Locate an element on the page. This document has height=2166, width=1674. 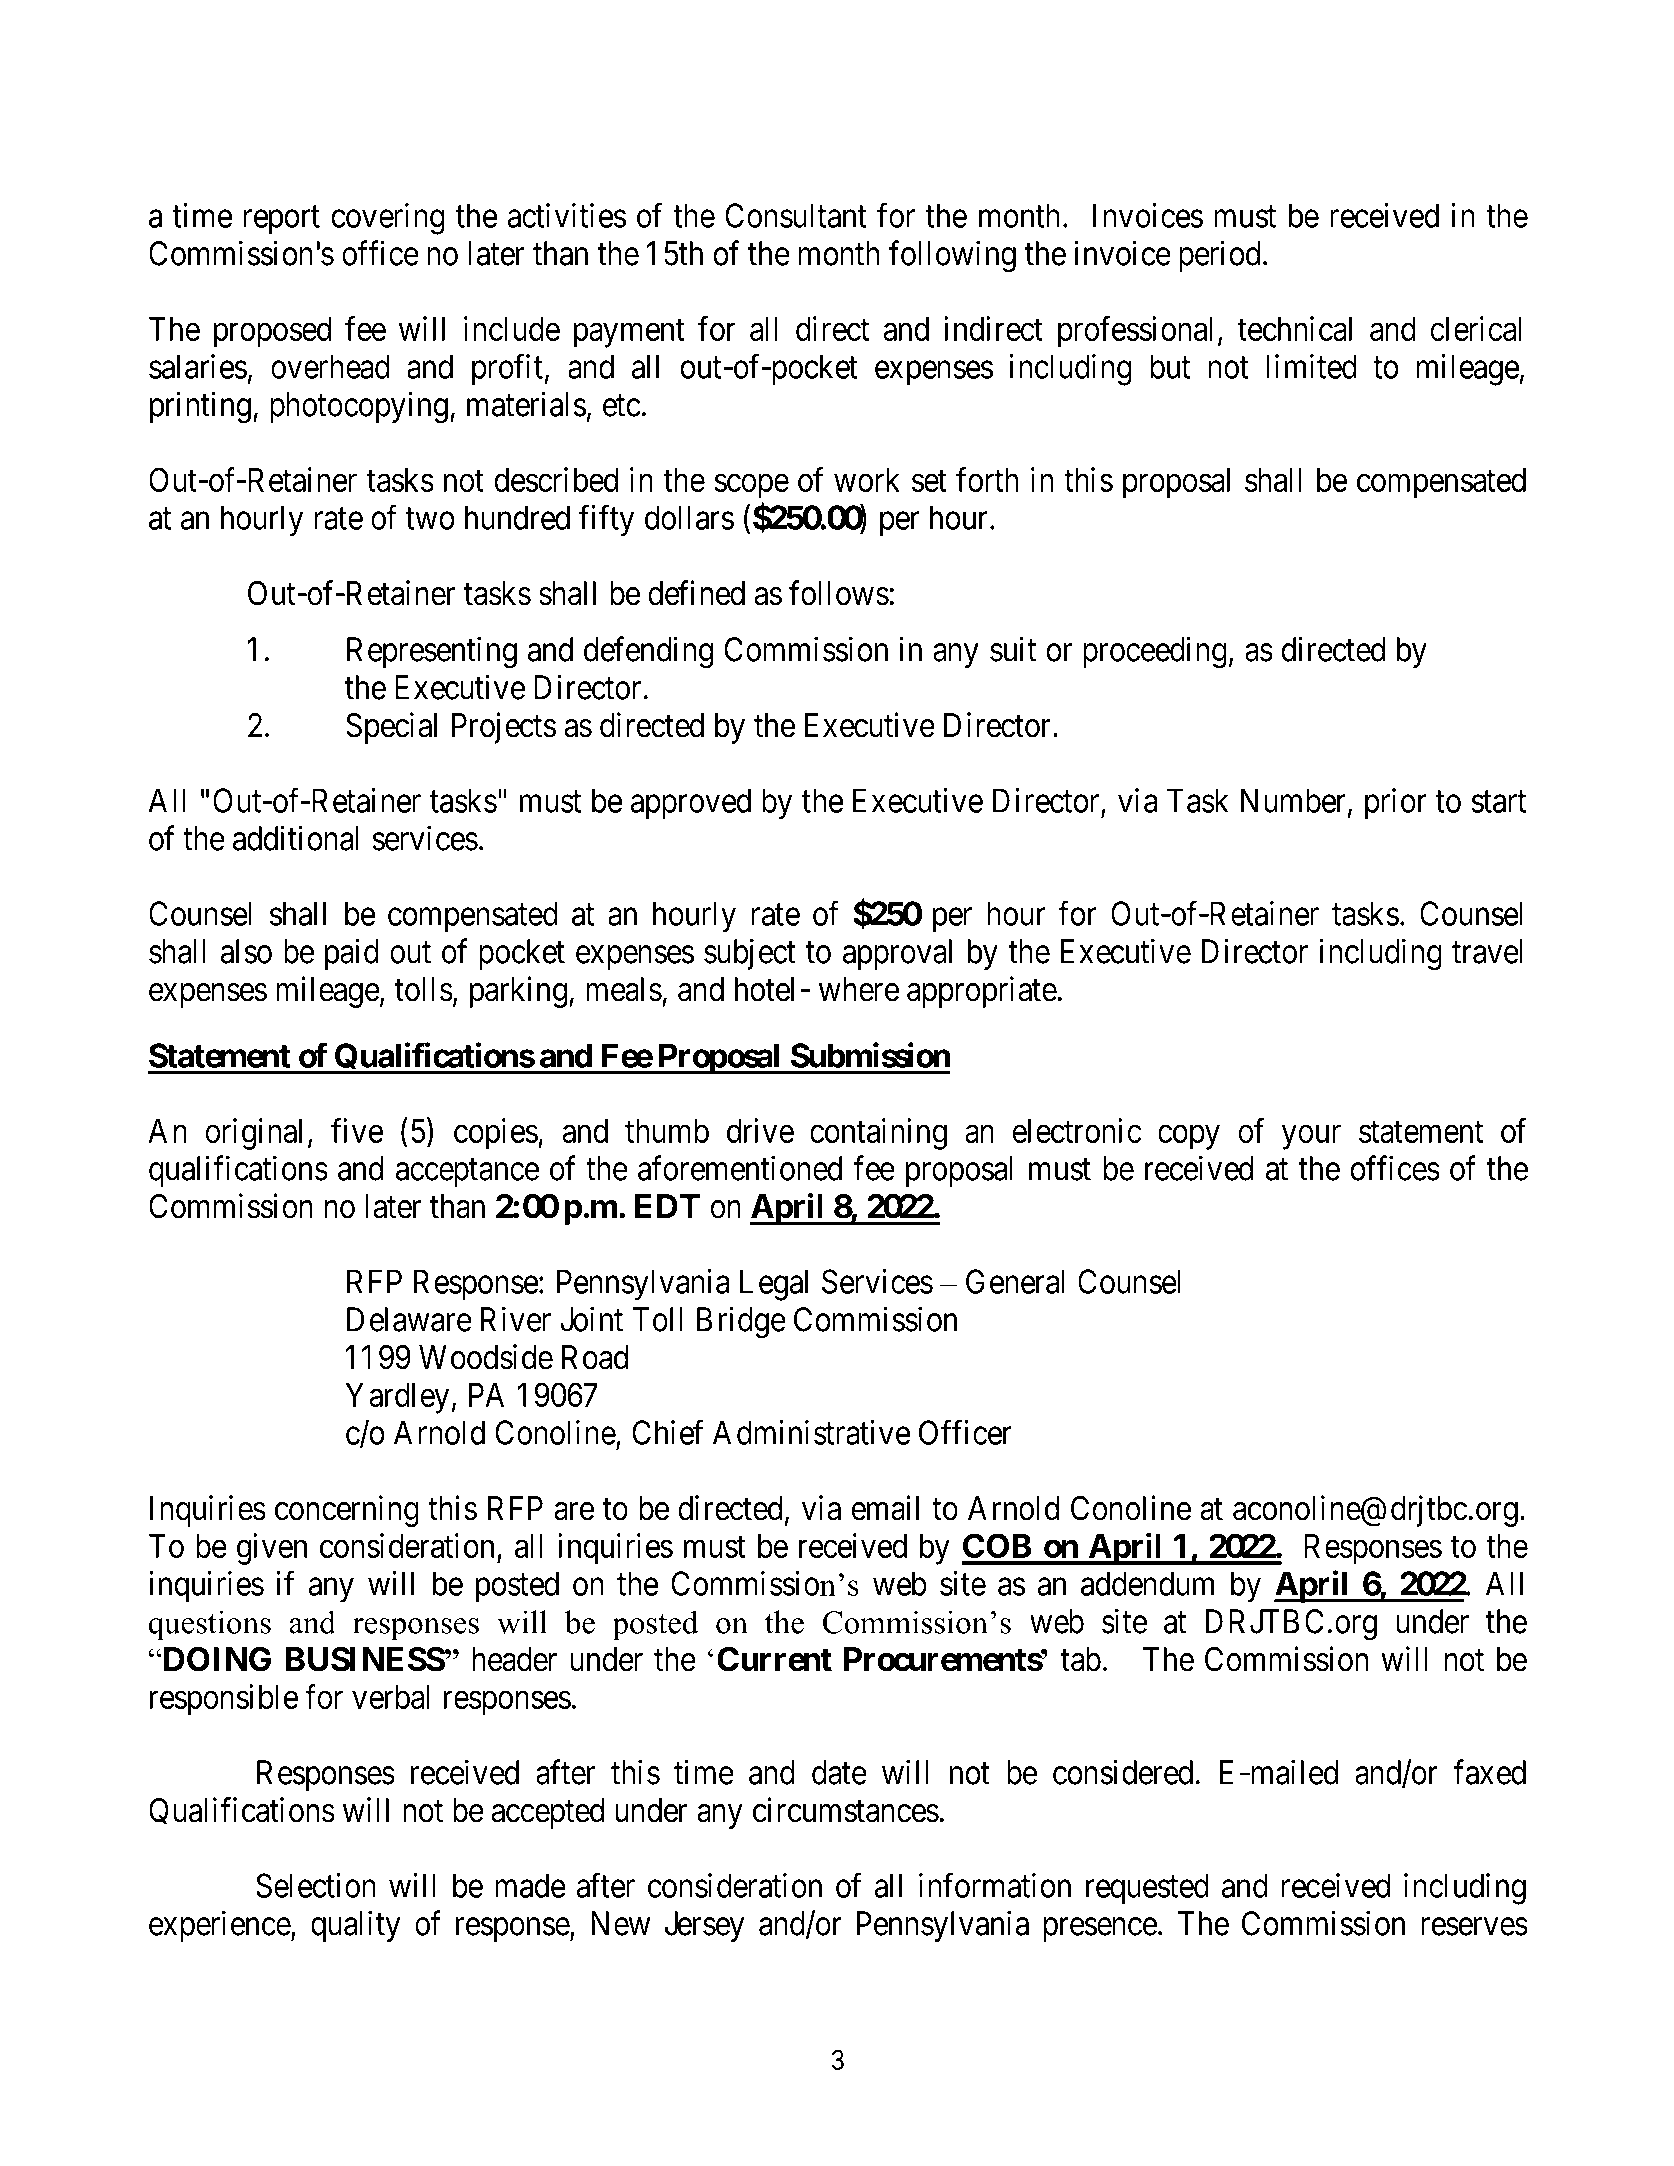
Consultant is located at coordinates (796, 215).
